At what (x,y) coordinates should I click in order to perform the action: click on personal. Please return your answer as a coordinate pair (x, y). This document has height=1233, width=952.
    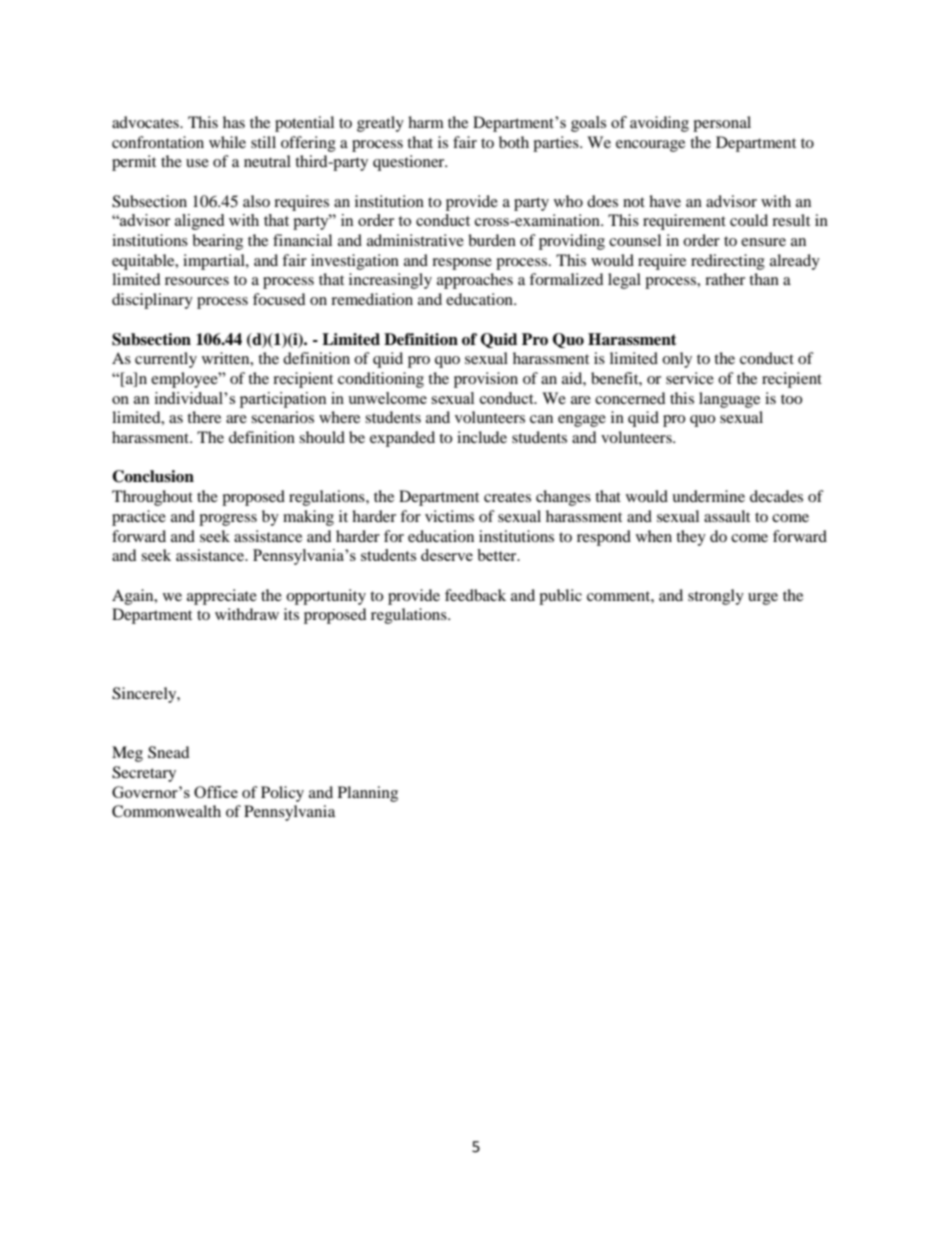
    Looking at the image, I should click on (722, 124).
